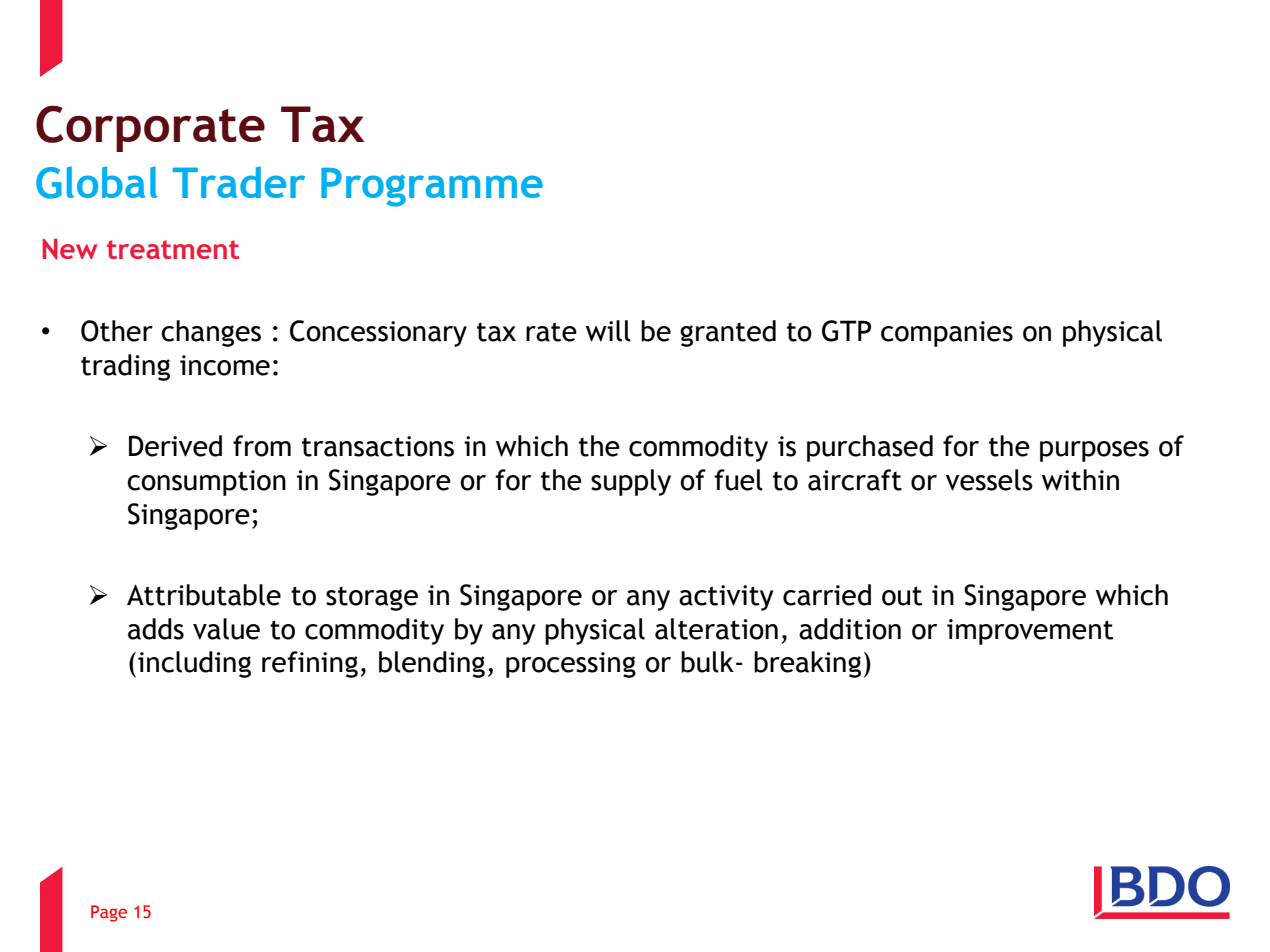 The image size is (1270, 952). Describe the element at coordinates (947, 334) in the page. I see `companies` at that location.
